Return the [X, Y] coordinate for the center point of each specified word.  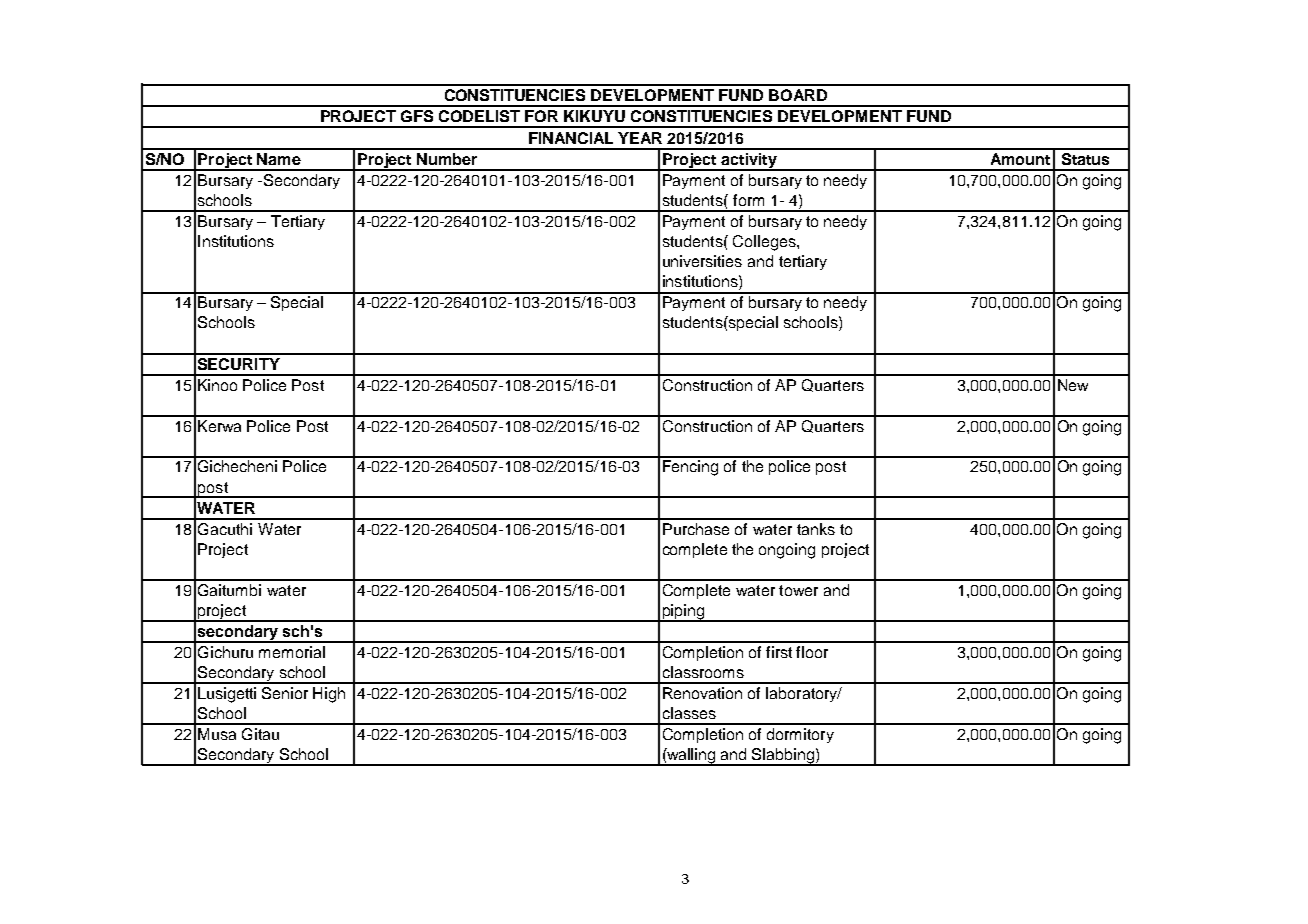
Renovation [702, 693]
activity [749, 162]
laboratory [803, 694]
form [748, 200]
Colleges [765, 243]
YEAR [640, 138]
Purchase [696, 529]
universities [702, 261]
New [1073, 385]
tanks [816, 529]
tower [798, 590]
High [329, 695]
